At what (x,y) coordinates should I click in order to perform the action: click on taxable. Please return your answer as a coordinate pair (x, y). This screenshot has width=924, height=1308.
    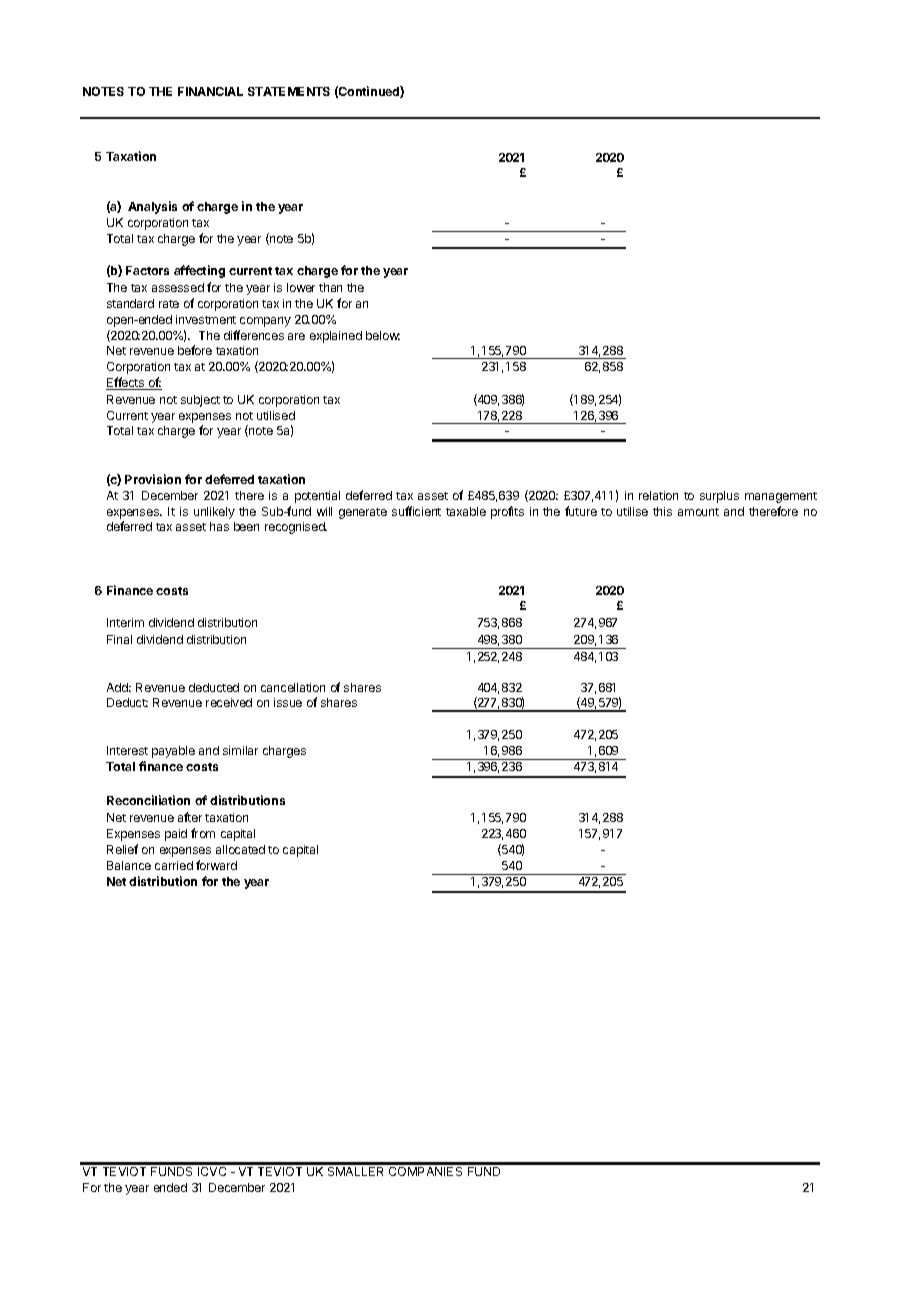
    Looking at the image, I should click on (466, 511).
